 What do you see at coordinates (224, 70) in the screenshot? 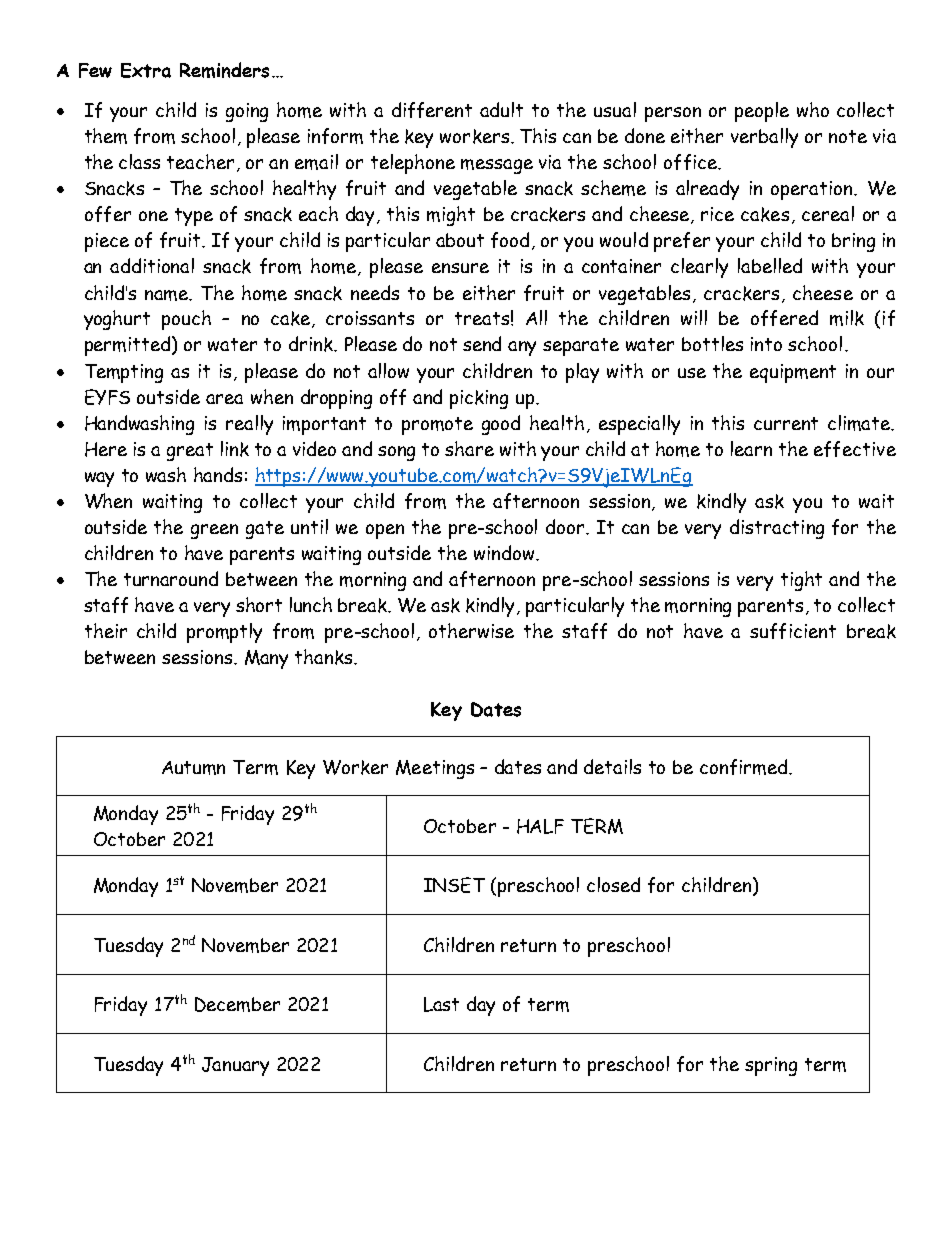
I see `Reminders` at bounding box center [224, 70].
